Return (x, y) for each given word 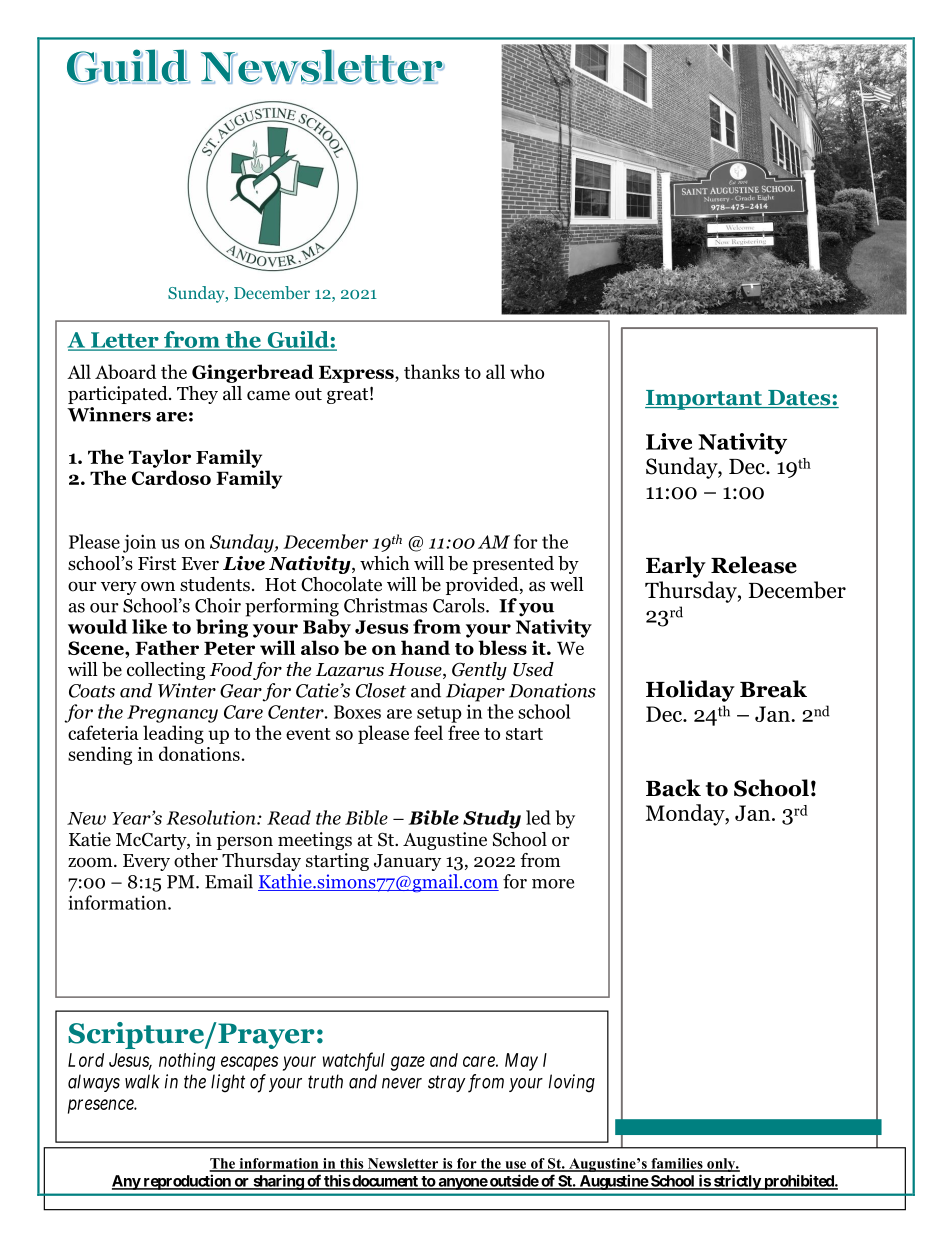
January (407, 862)
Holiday (690, 691)
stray (447, 1084)
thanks (432, 371)
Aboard (125, 371)
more (553, 884)
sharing (278, 1182)
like (149, 626)
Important (704, 400)
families (677, 1164)
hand (425, 647)
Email (229, 881)
